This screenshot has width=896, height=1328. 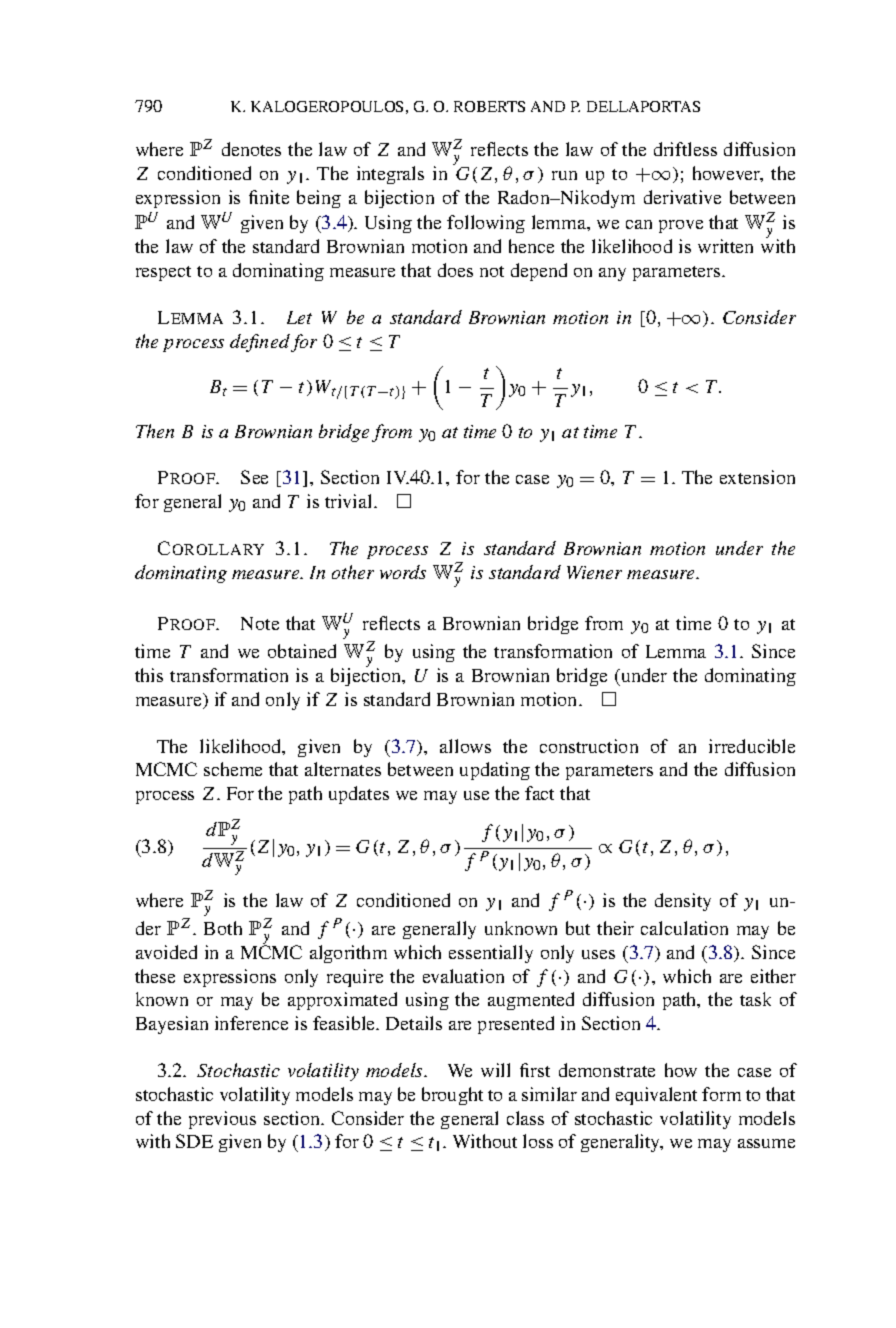 I want to click on allows, so click(x=465, y=746).
